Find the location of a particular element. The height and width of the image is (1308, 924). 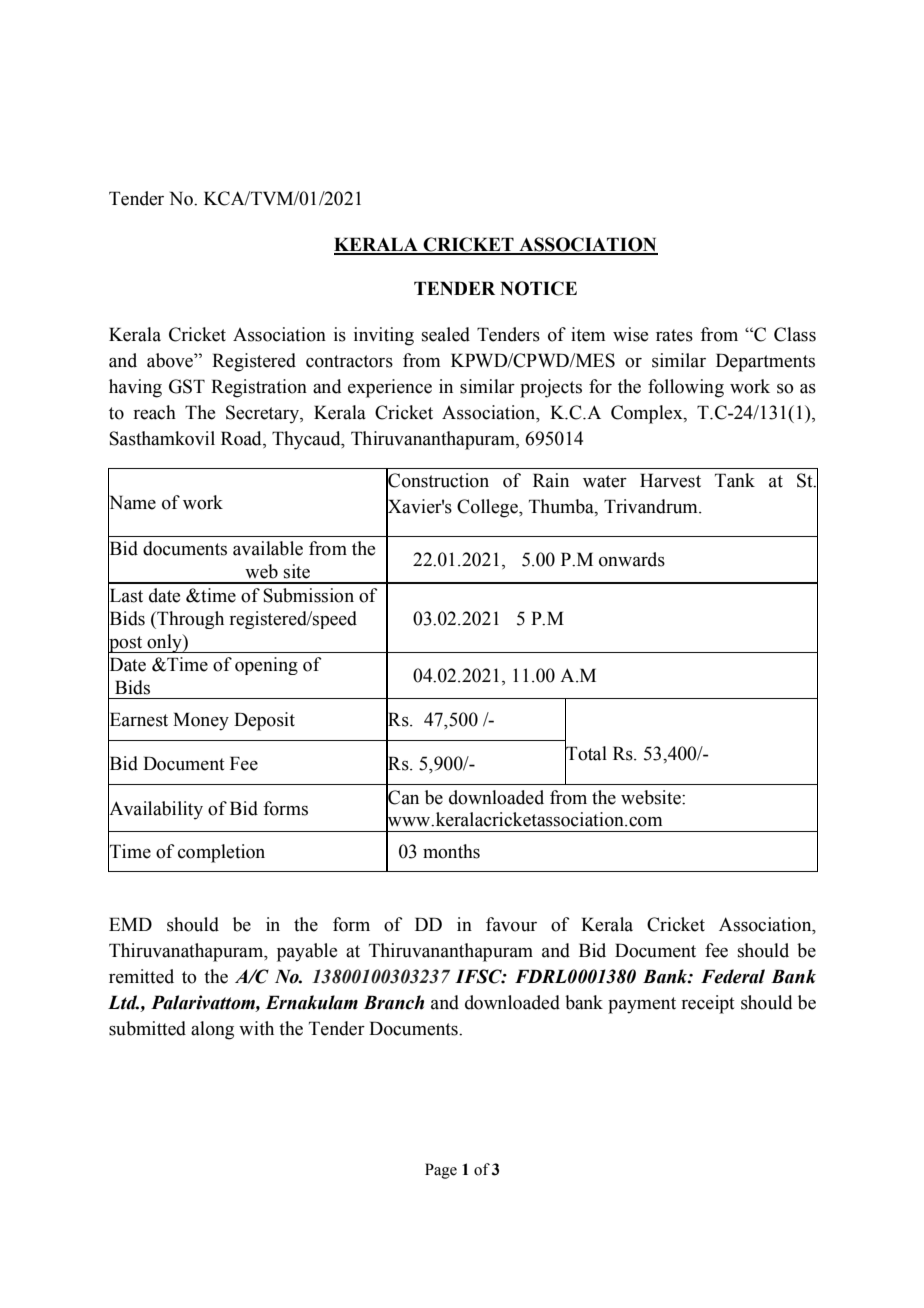

College is located at coordinates (488, 508).
